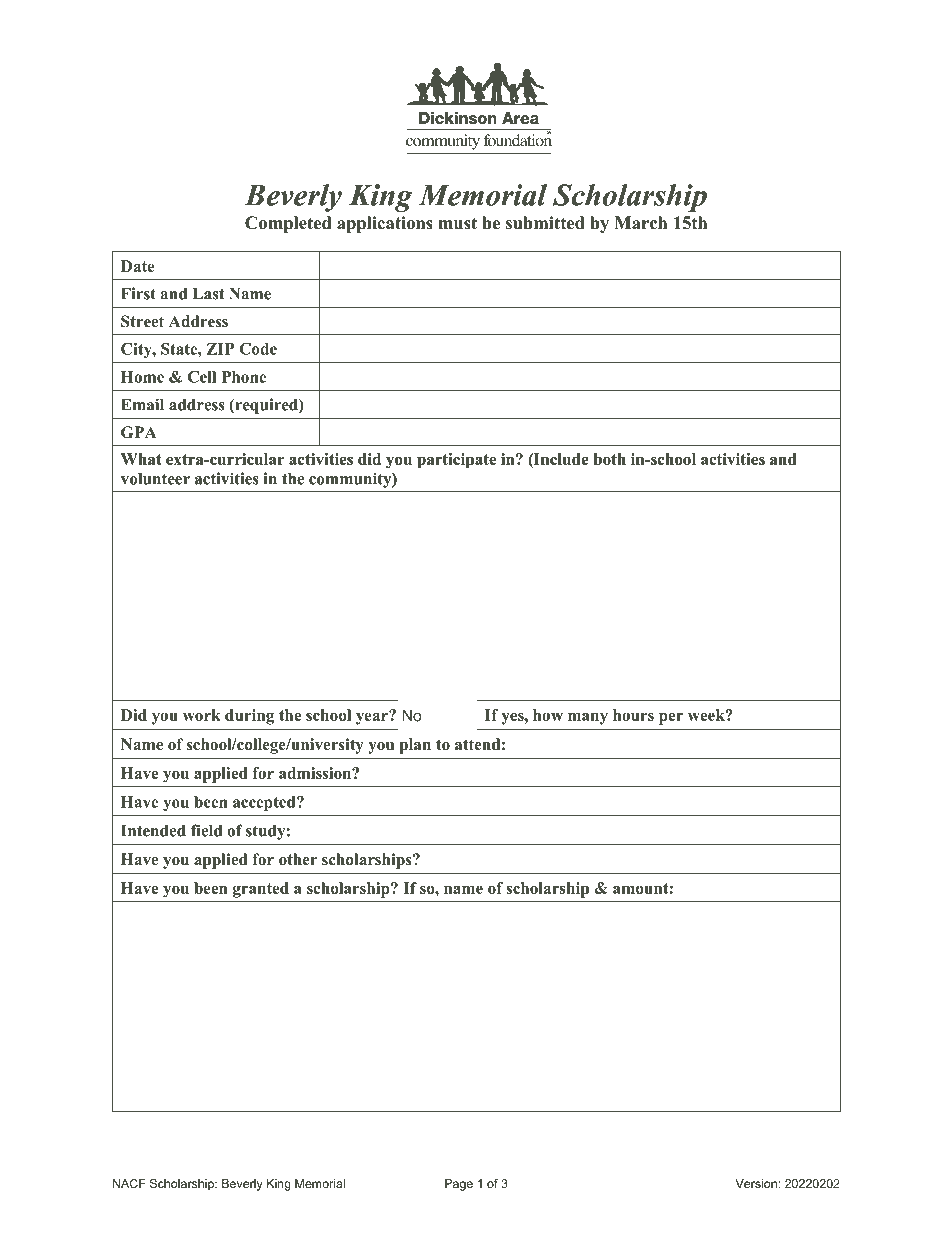  I want to click on per, so click(671, 718).
